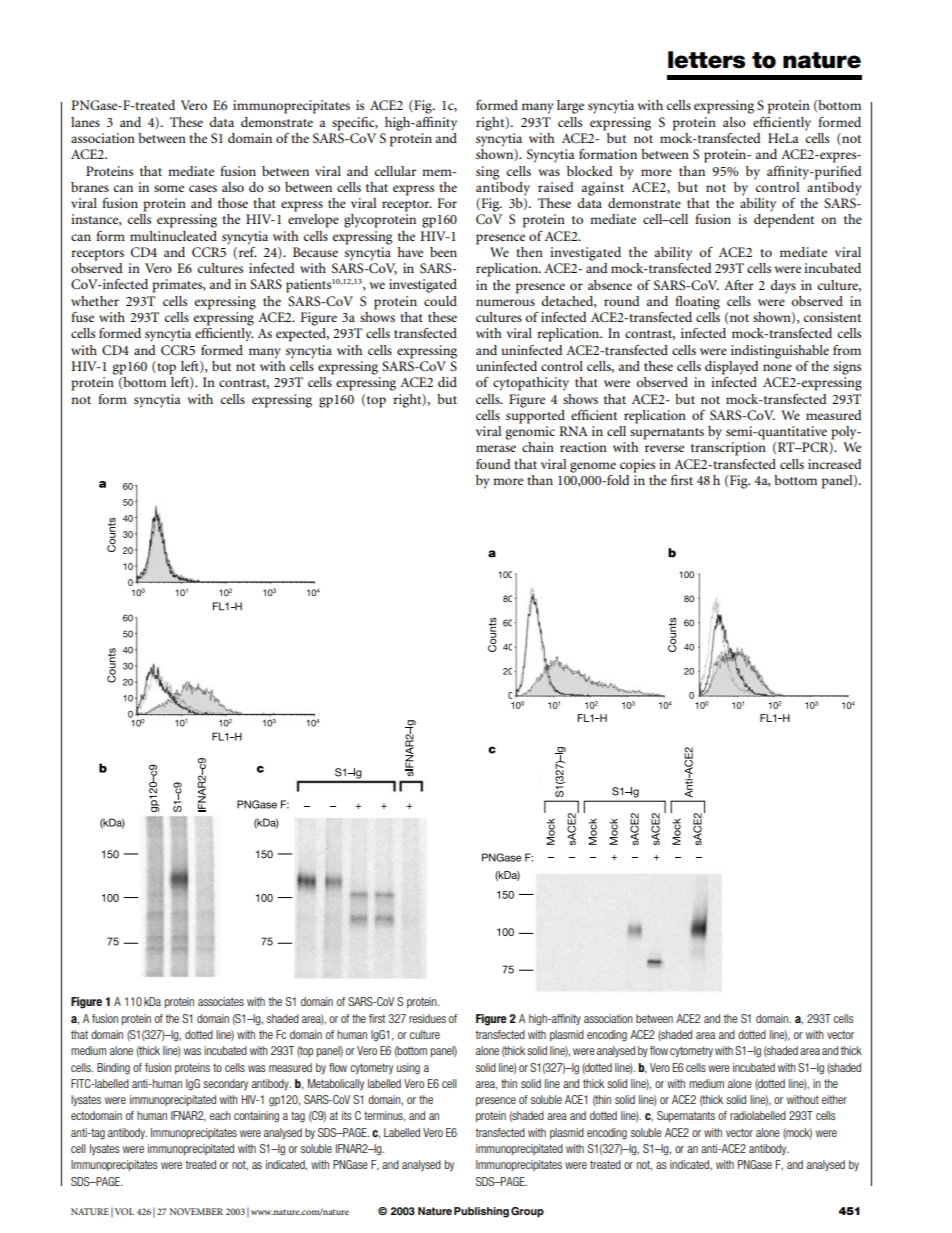 This screenshot has height=1233, width=952. I want to click on residues, so click(427, 1018).
